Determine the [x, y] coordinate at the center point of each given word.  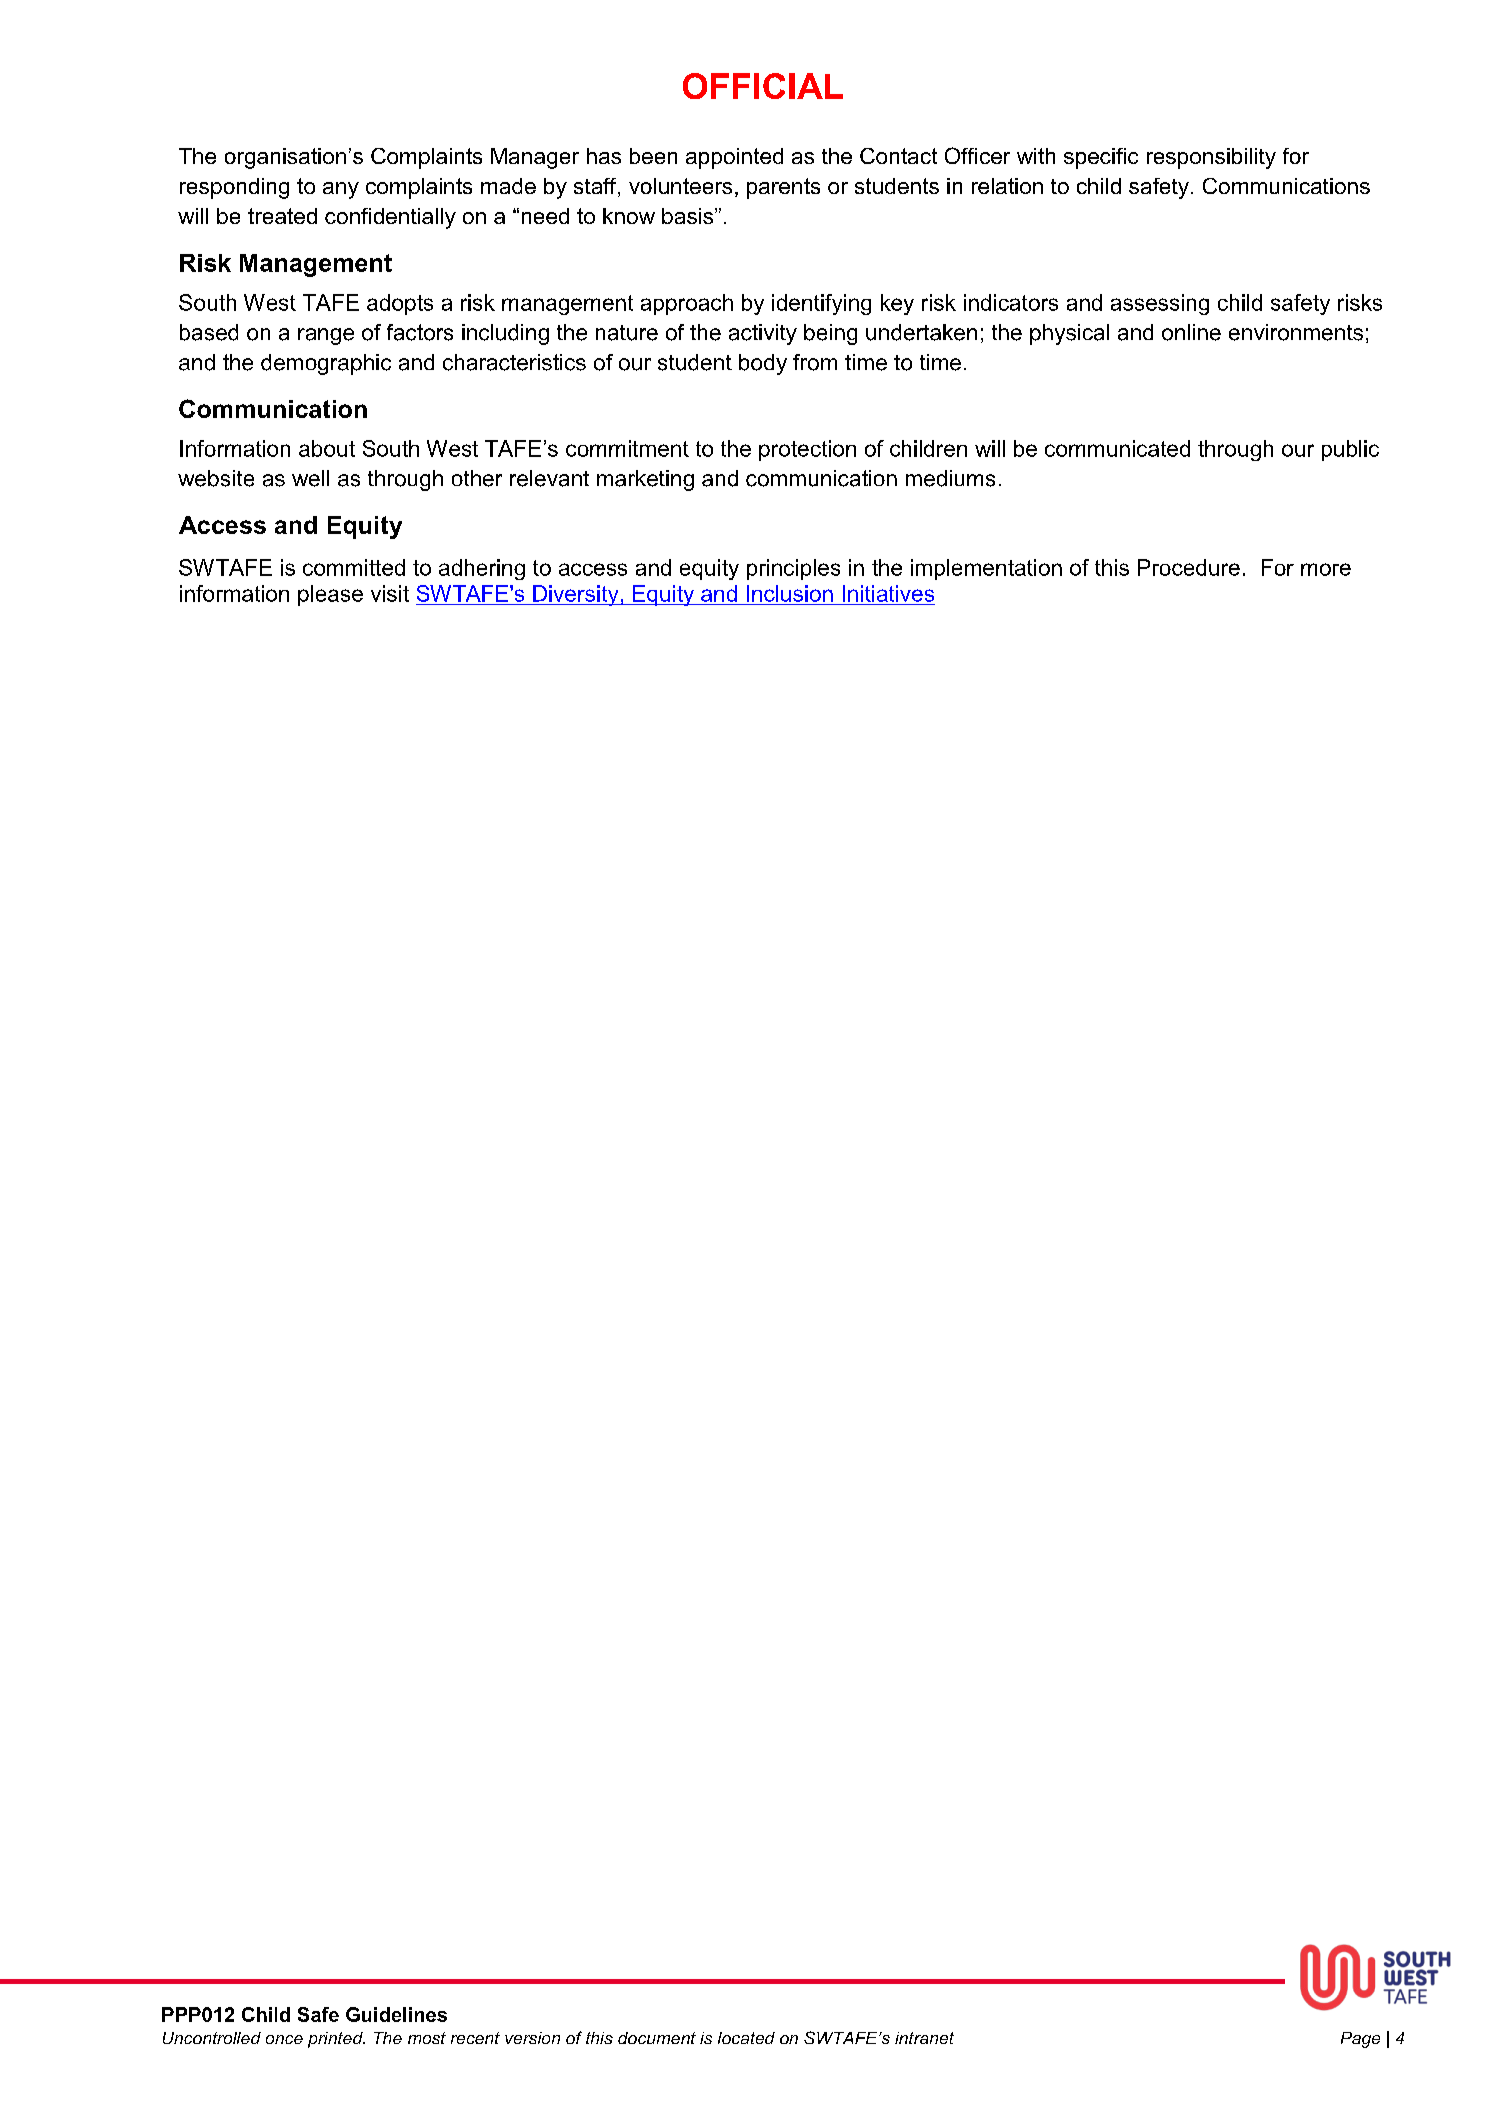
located [746, 2038]
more [1326, 569]
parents [783, 188]
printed [336, 2040]
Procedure [1189, 567]
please [330, 595]
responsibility [1211, 158]
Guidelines [396, 2014]
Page [1360, 2040]
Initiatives [888, 593]
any [341, 190]
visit [390, 593]
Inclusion [790, 593]
